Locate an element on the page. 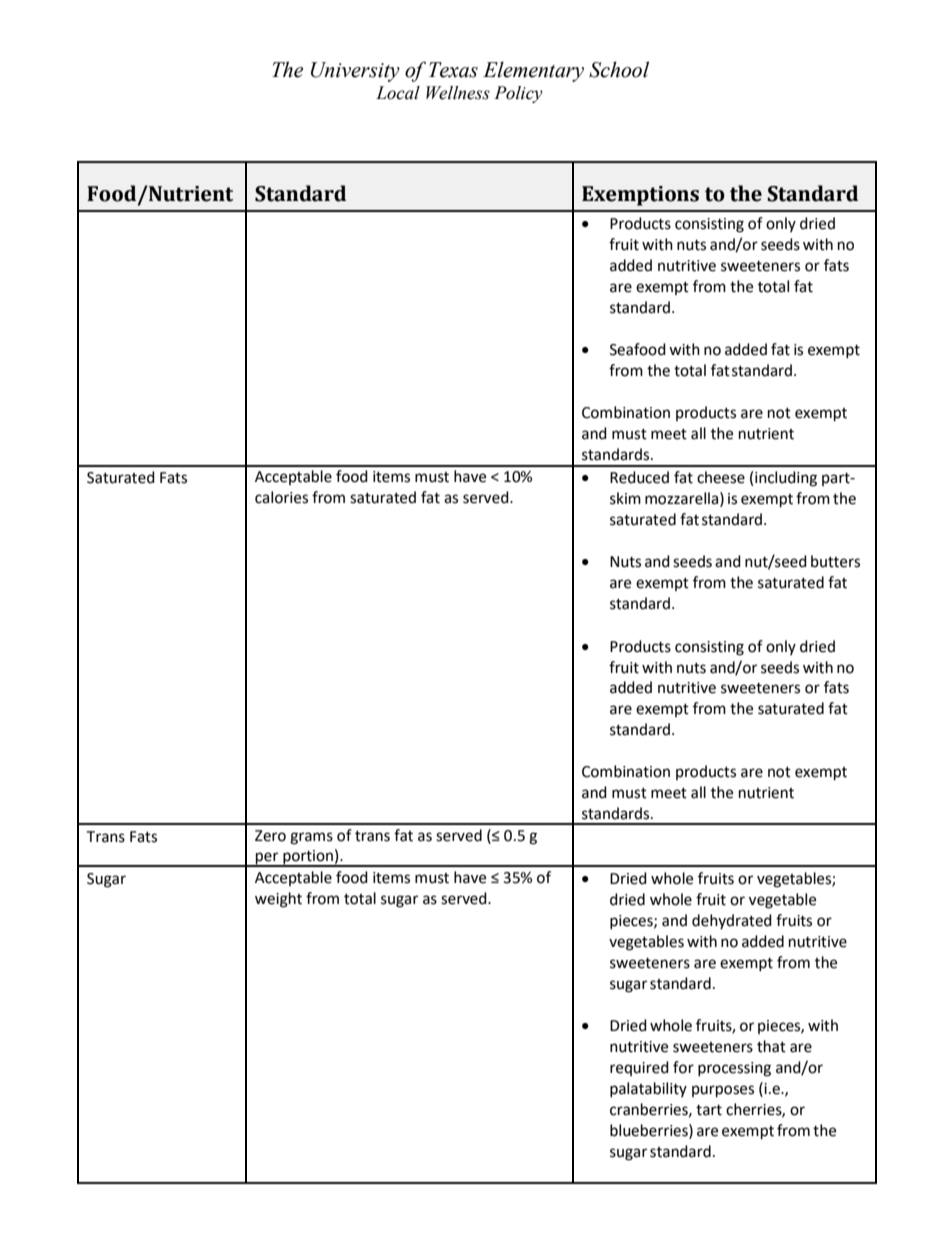 Image resolution: width=952 pixels, height=1233 pixels. weight is located at coordinates (278, 900).
